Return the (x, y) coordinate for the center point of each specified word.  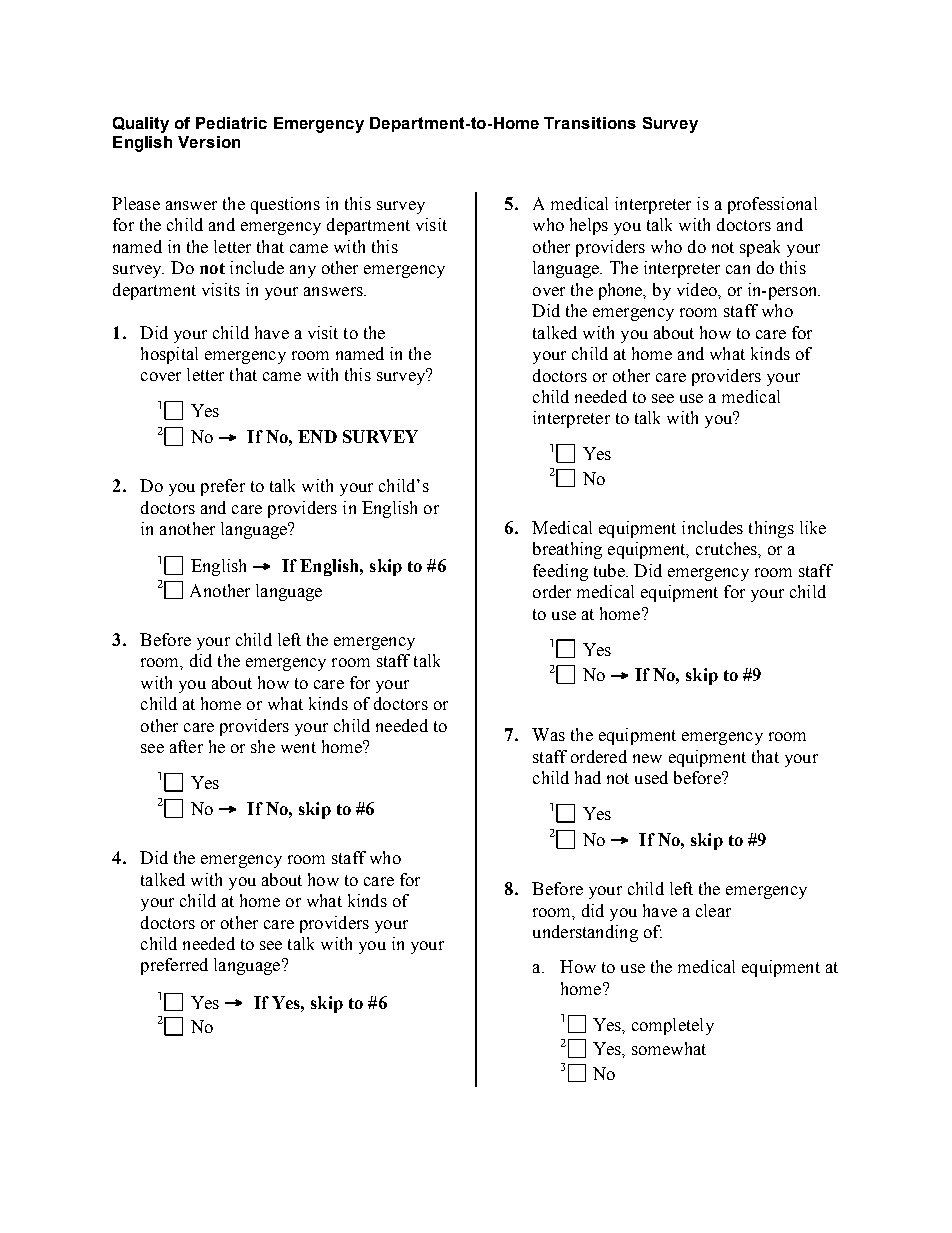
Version (209, 142)
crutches (727, 548)
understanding (585, 933)
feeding (560, 572)
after (186, 746)
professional (772, 205)
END (317, 436)
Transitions (590, 123)
